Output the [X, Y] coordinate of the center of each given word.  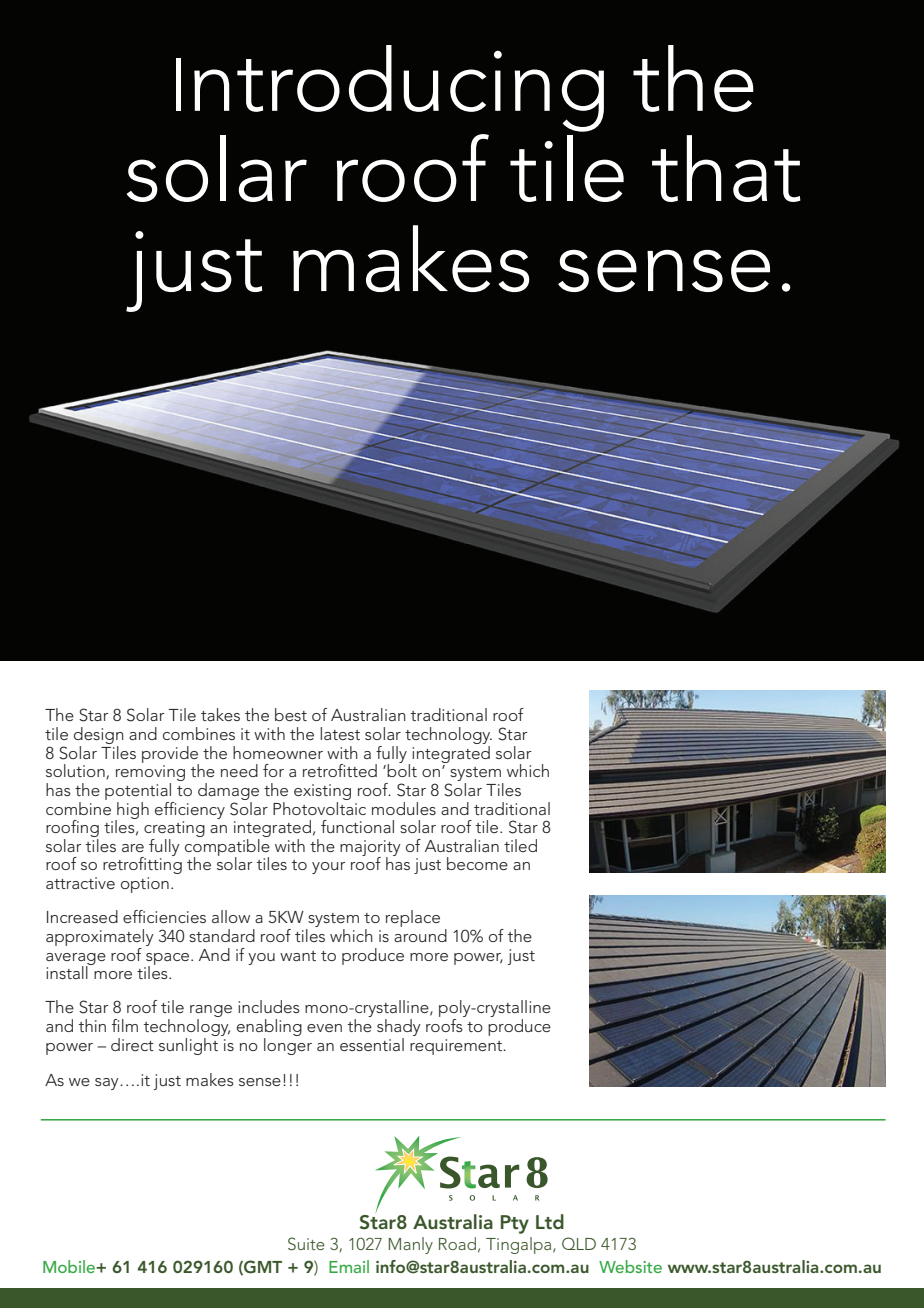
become [477, 863]
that [726, 168]
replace [413, 918]
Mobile [70, 1266]
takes [220, 714]
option [145, 885]
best [291, 714]
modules [404, 808]
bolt [402, 769]
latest [340, 733]
